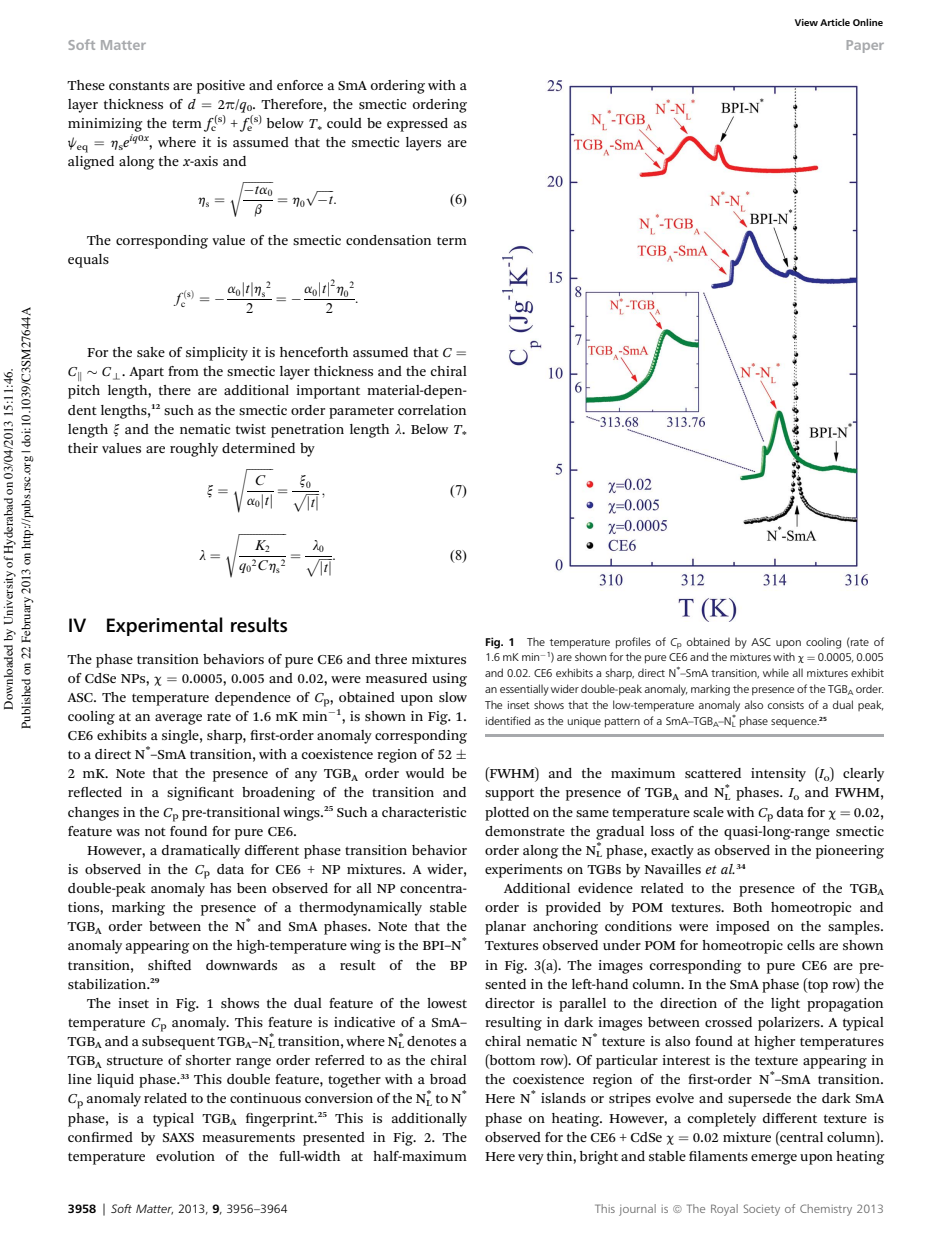 The height and width of the page is (1247, 952). I want to click on expressed, so click(417, 125).
